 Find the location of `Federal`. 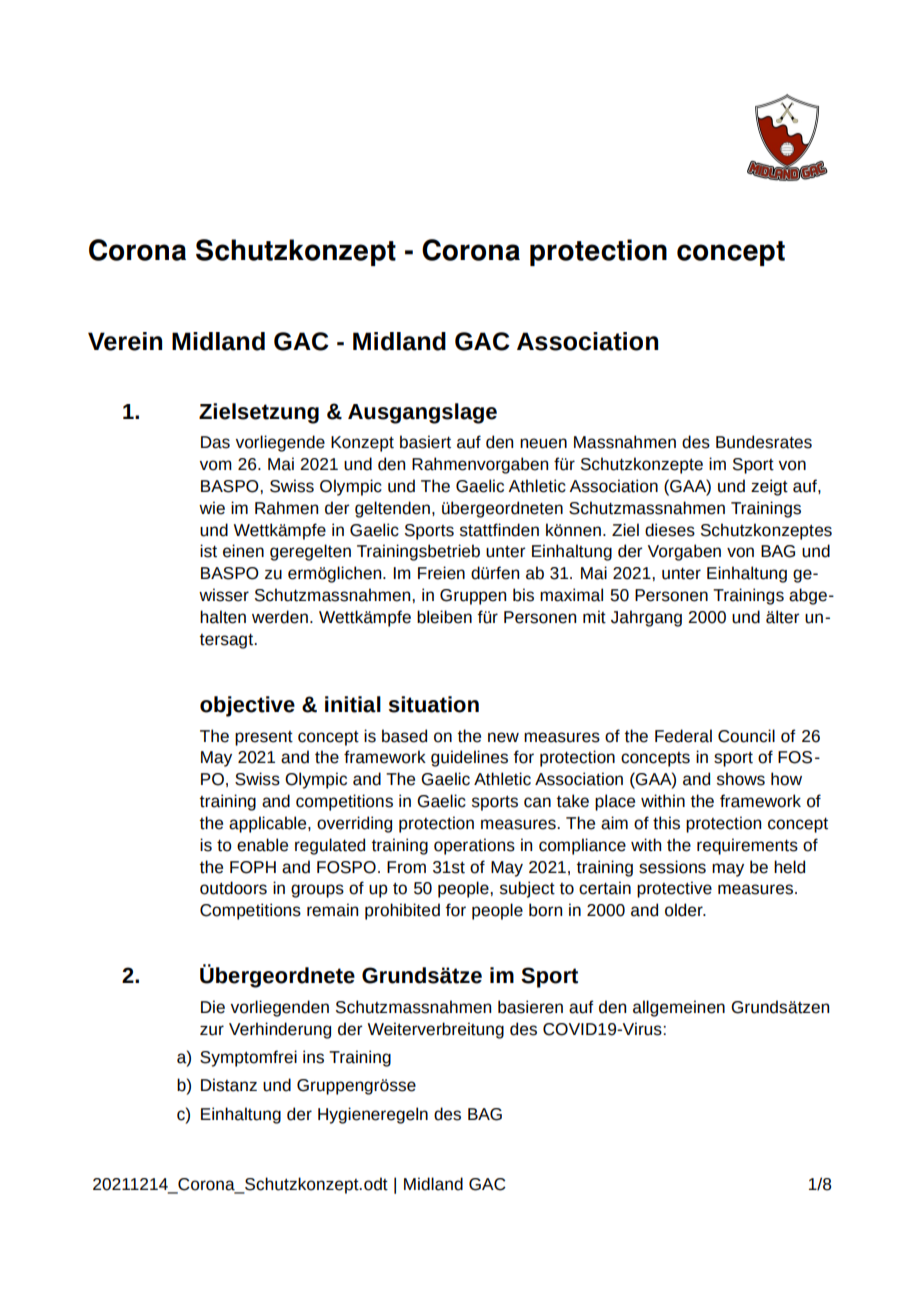

Federal is located at coordinates (683, 736).
